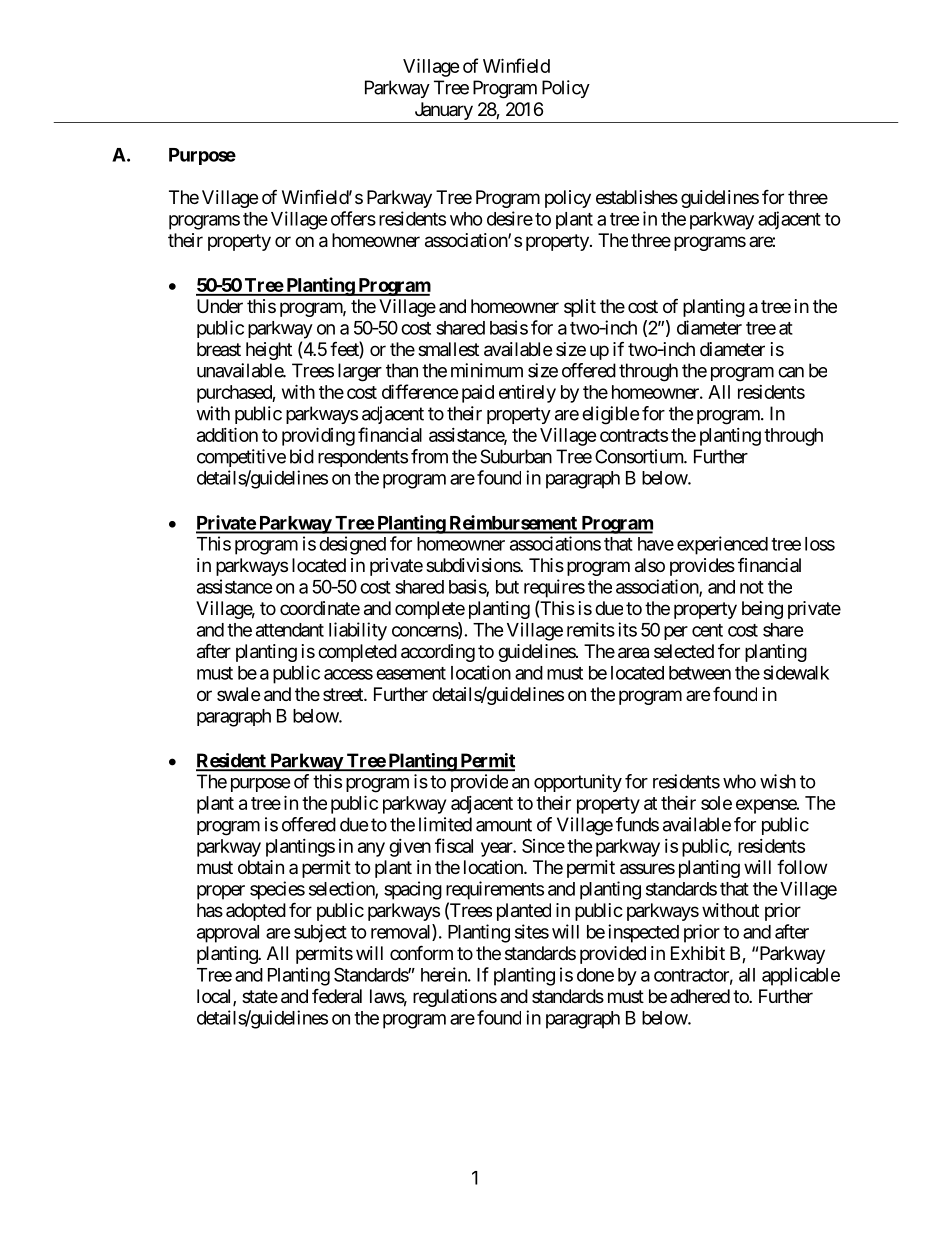  What do you see at coordinates (455, 998) in the screenshot?
I see `regulations` at bounding box center [455, 998].
